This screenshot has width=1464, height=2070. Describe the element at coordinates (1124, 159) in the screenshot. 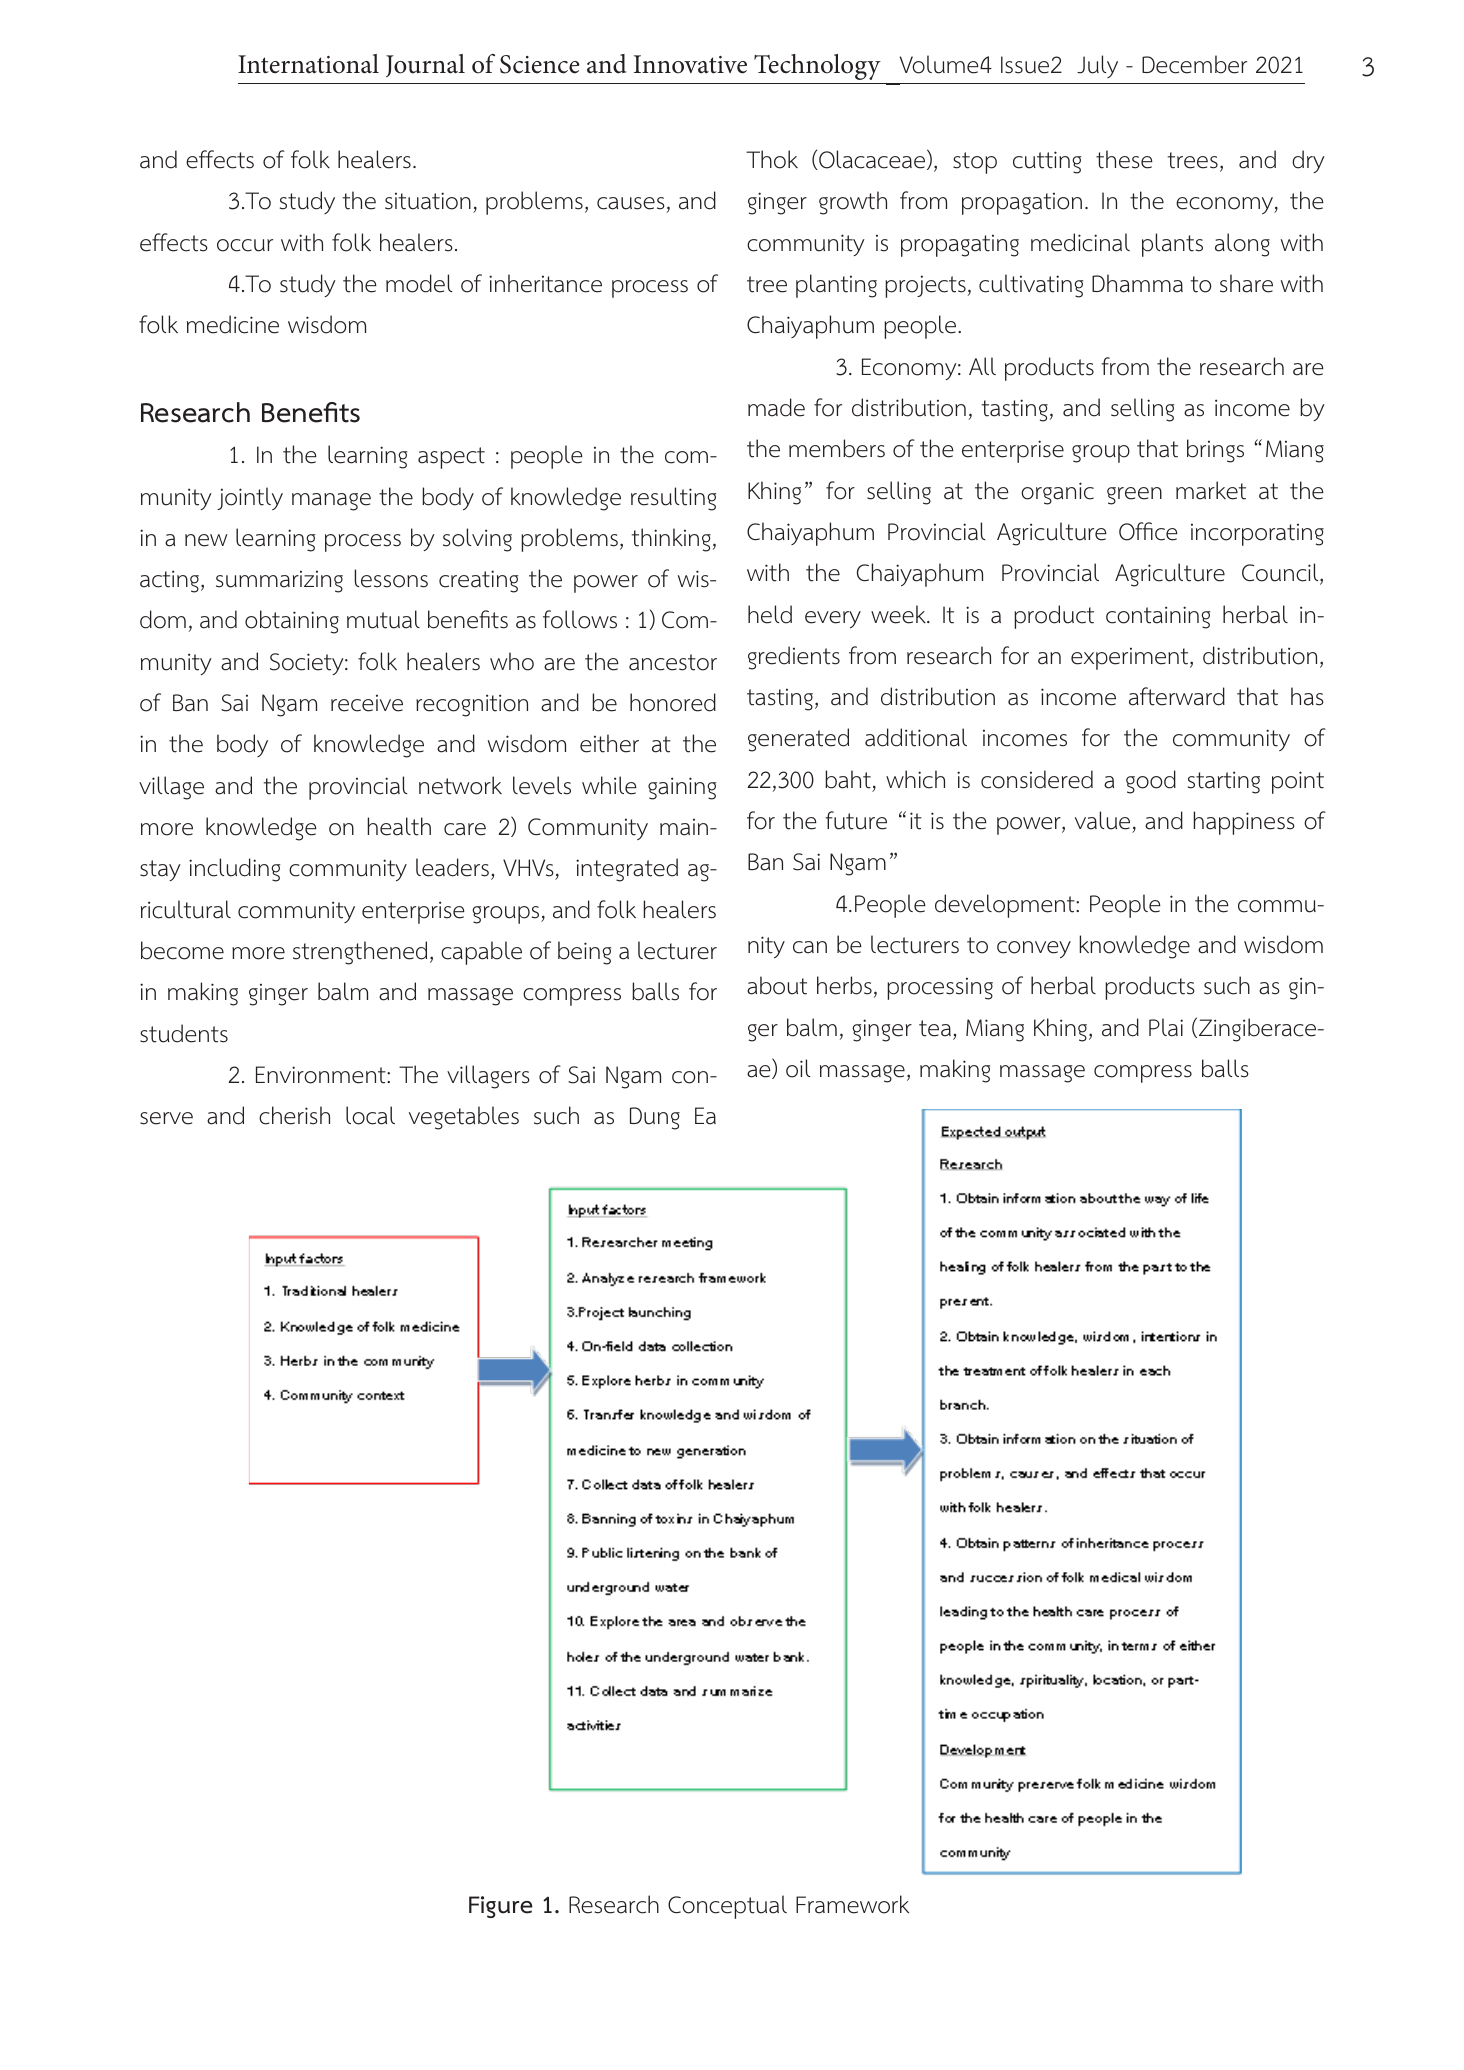

I see `these` at that location.
